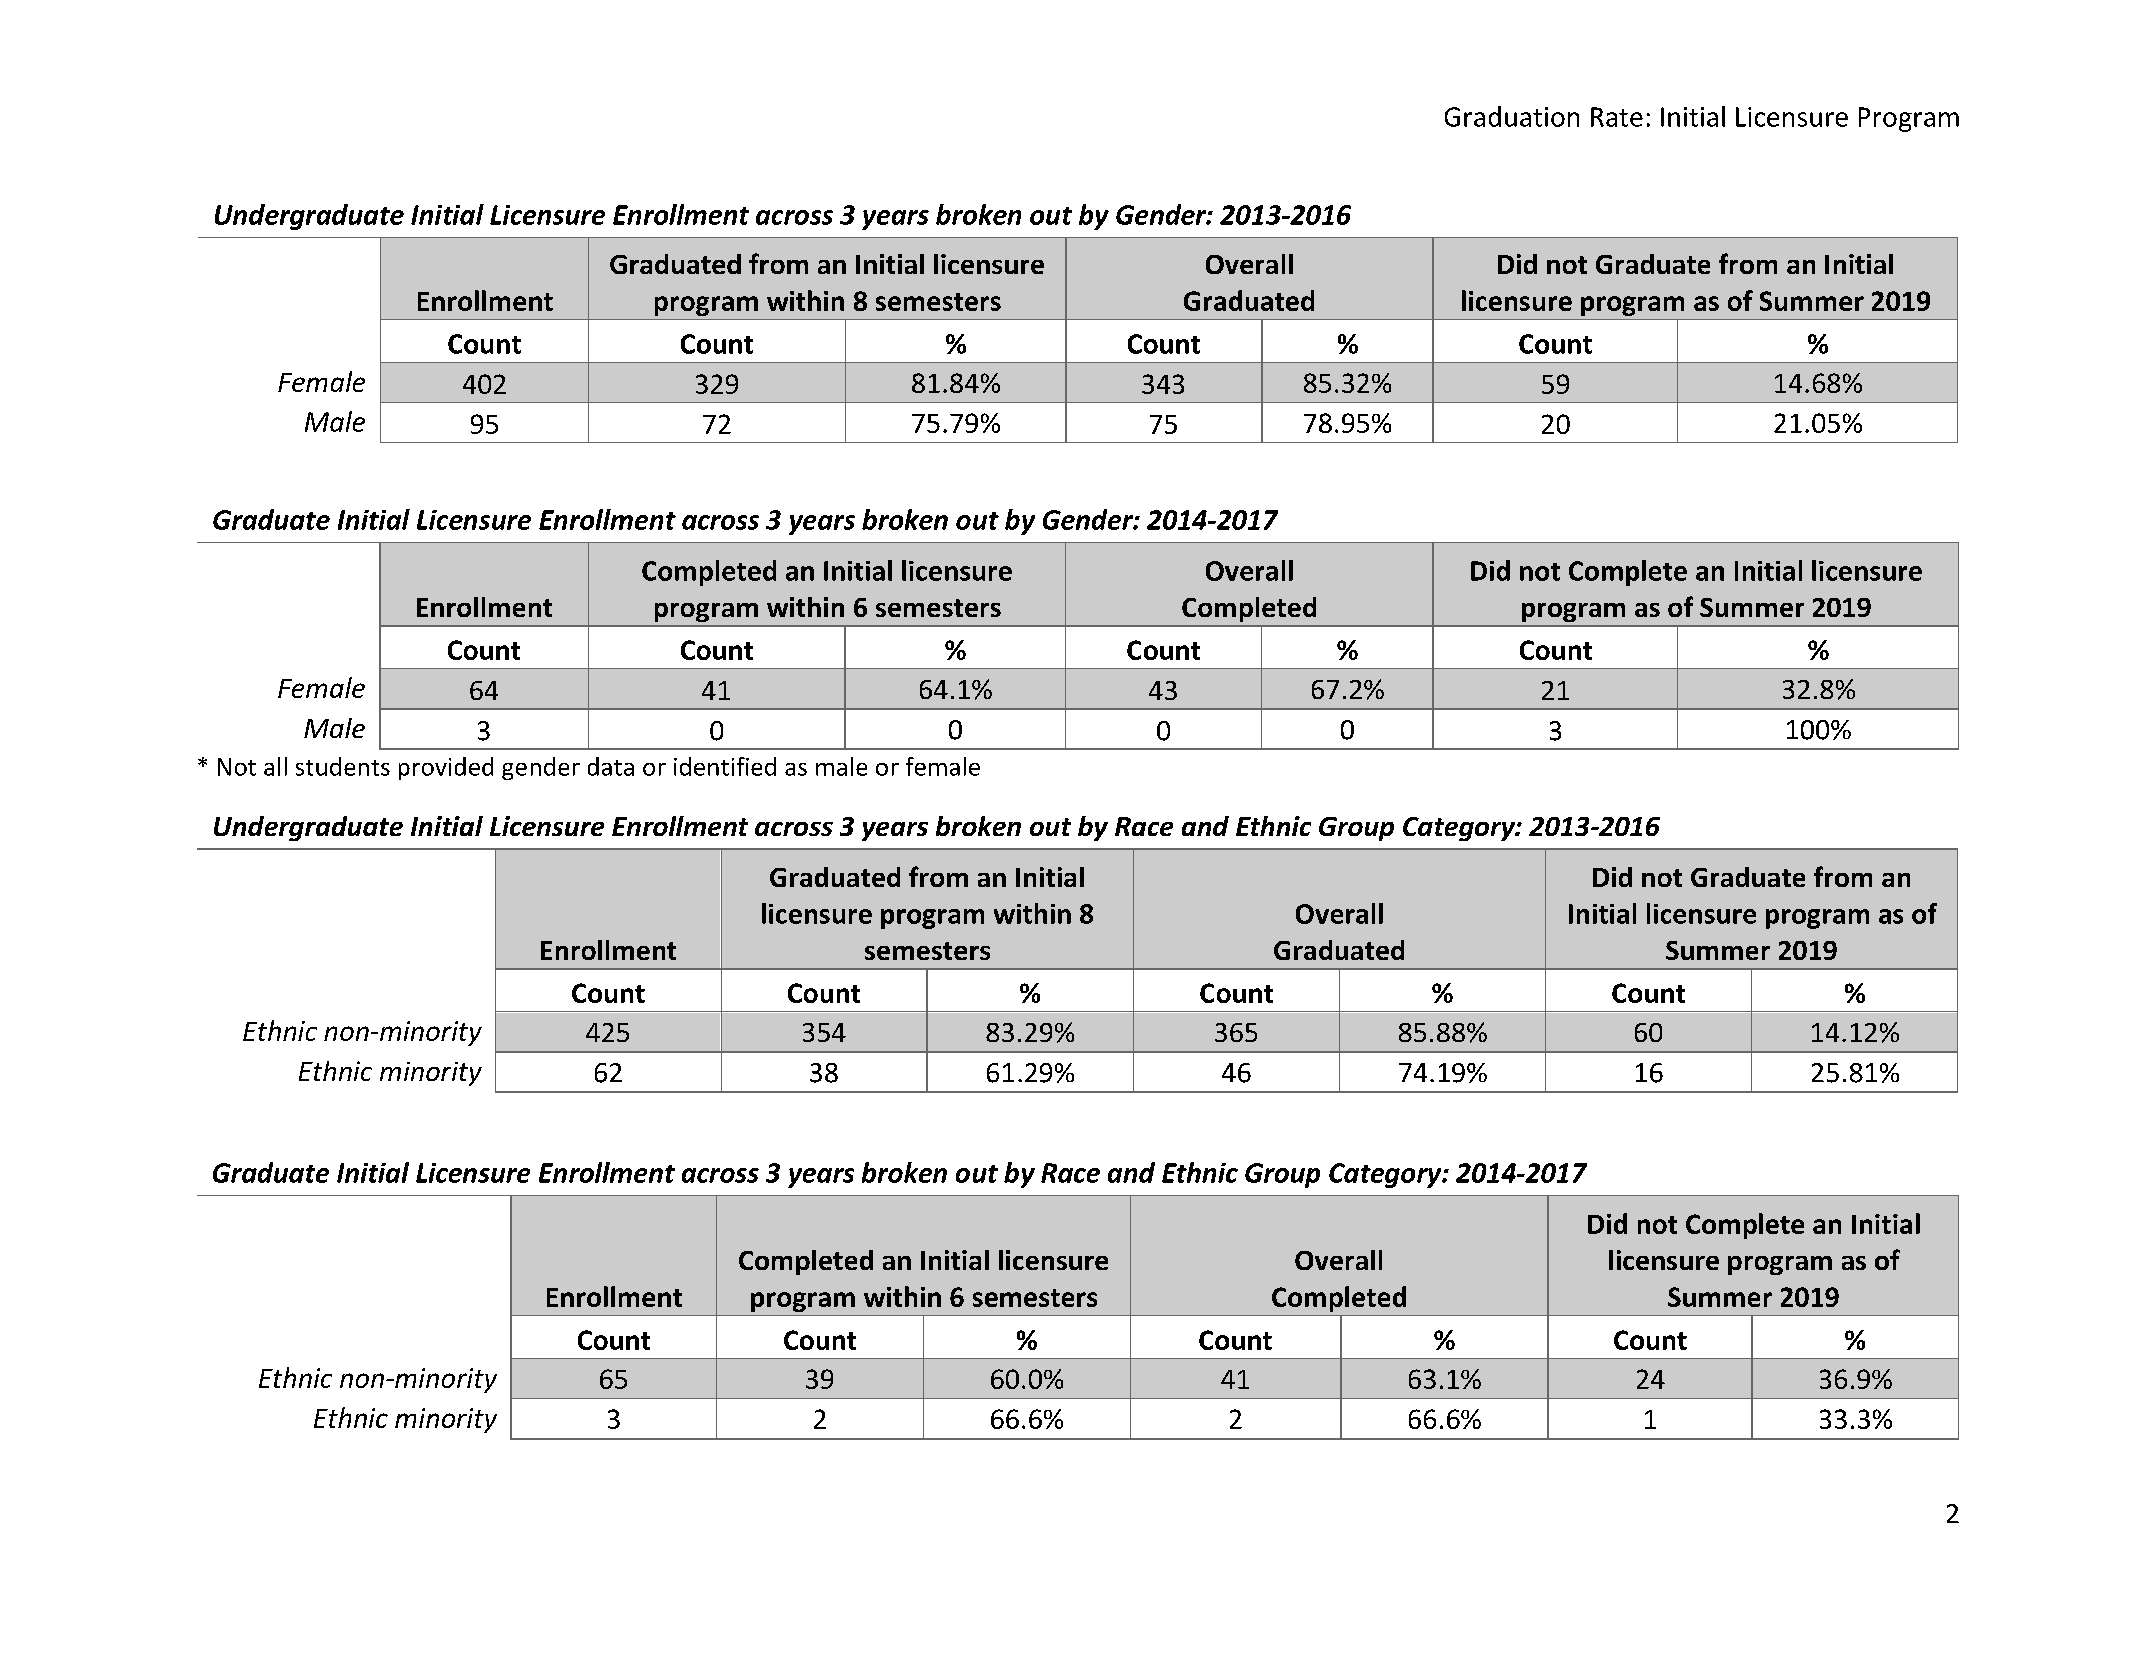 Image resolution: width=2156 pixels, height=1666 pixels. What do you see at coordinates (1512, 116) in the screenshot?
I see `Graduation` at bounding box center [1512, 116].
